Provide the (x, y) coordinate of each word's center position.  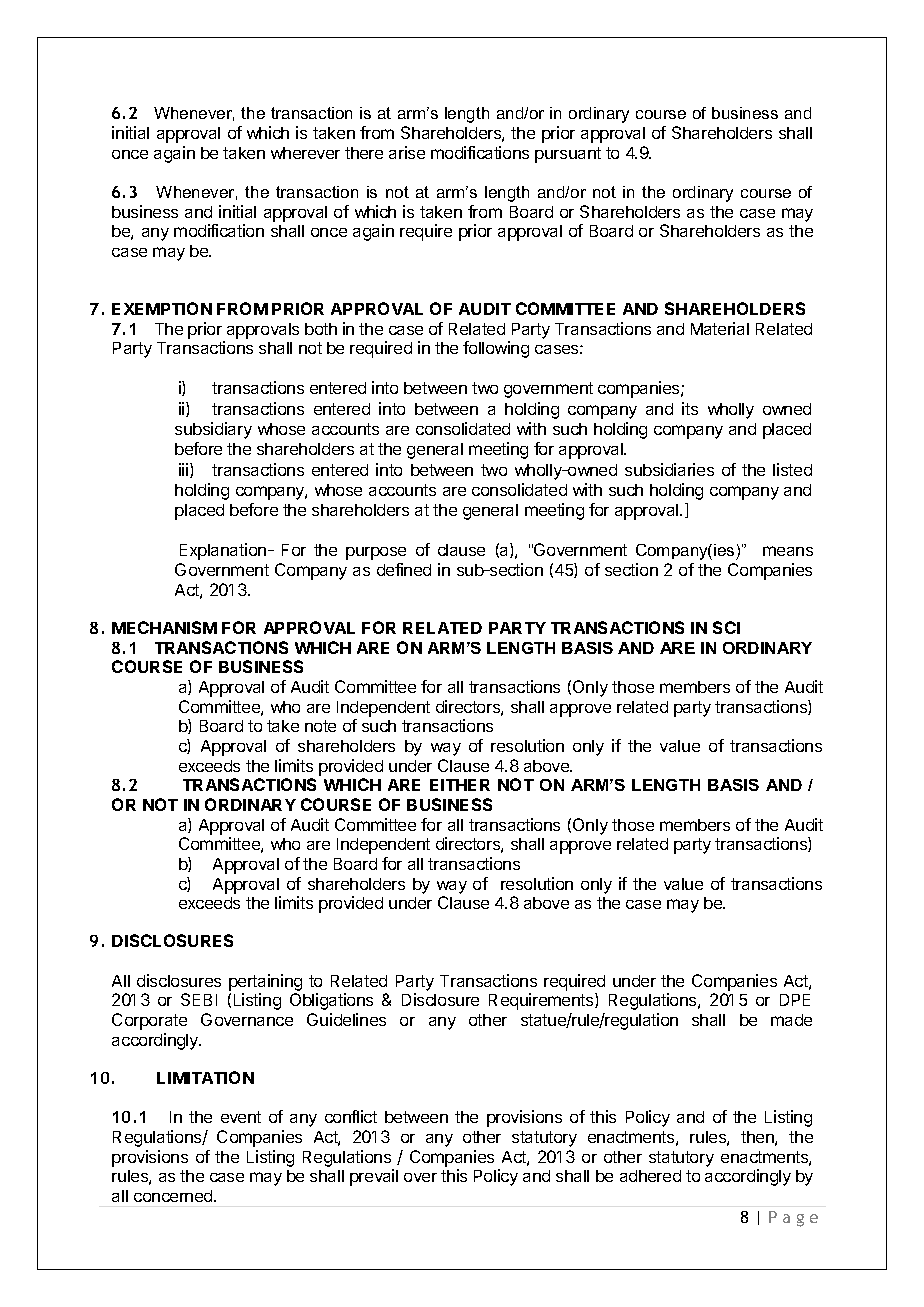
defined (404, 569)
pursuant (568, 155)
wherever (305, 153)
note (320, 726)
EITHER (460, 785)
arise (407, 152)
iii (185, 470)
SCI (726, 627)
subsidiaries (669, 469)
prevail (374, 1177)
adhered (650, 1176)
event (241, 1117)
